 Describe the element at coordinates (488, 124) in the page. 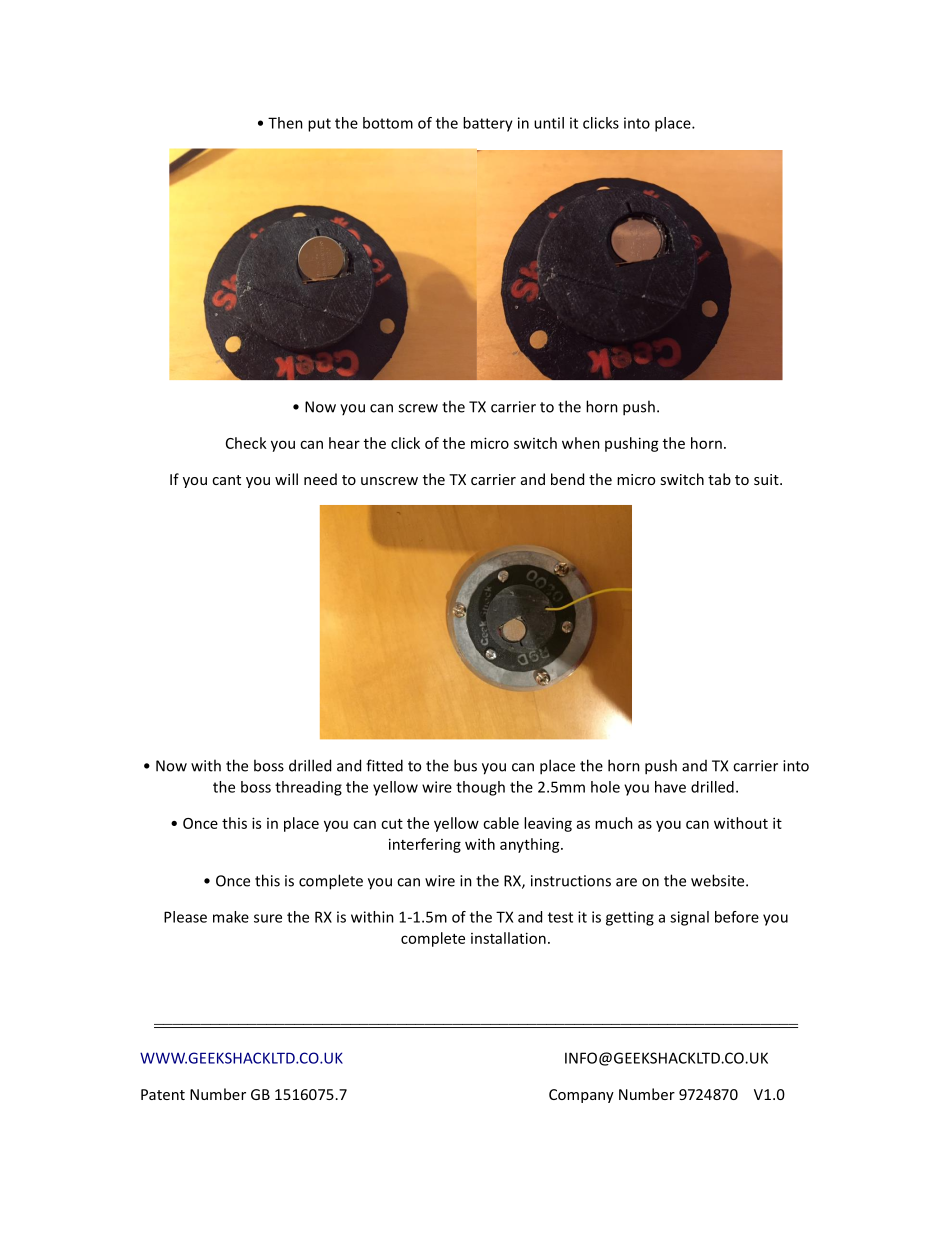

I see `battery` at that location.
